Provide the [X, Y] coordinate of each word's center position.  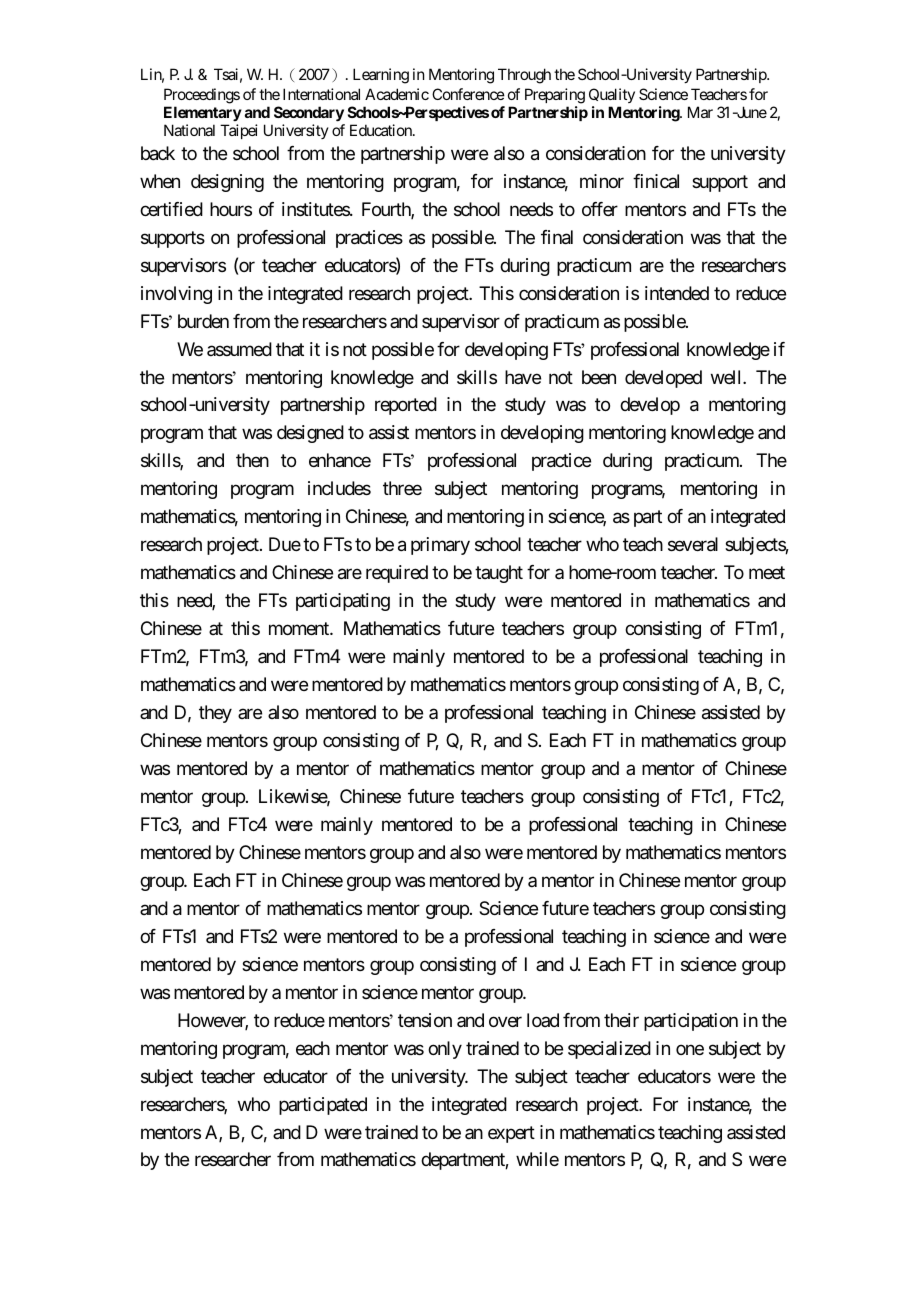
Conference [468, 94]
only [445, 1050]
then [252, 460]
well [727, 377]
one [690, 1049]
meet [767, 572]
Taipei [239, 131]
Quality [612, 95]
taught [499, 574]
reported [406, 406]
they [215, 714]
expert [511, 1134]
